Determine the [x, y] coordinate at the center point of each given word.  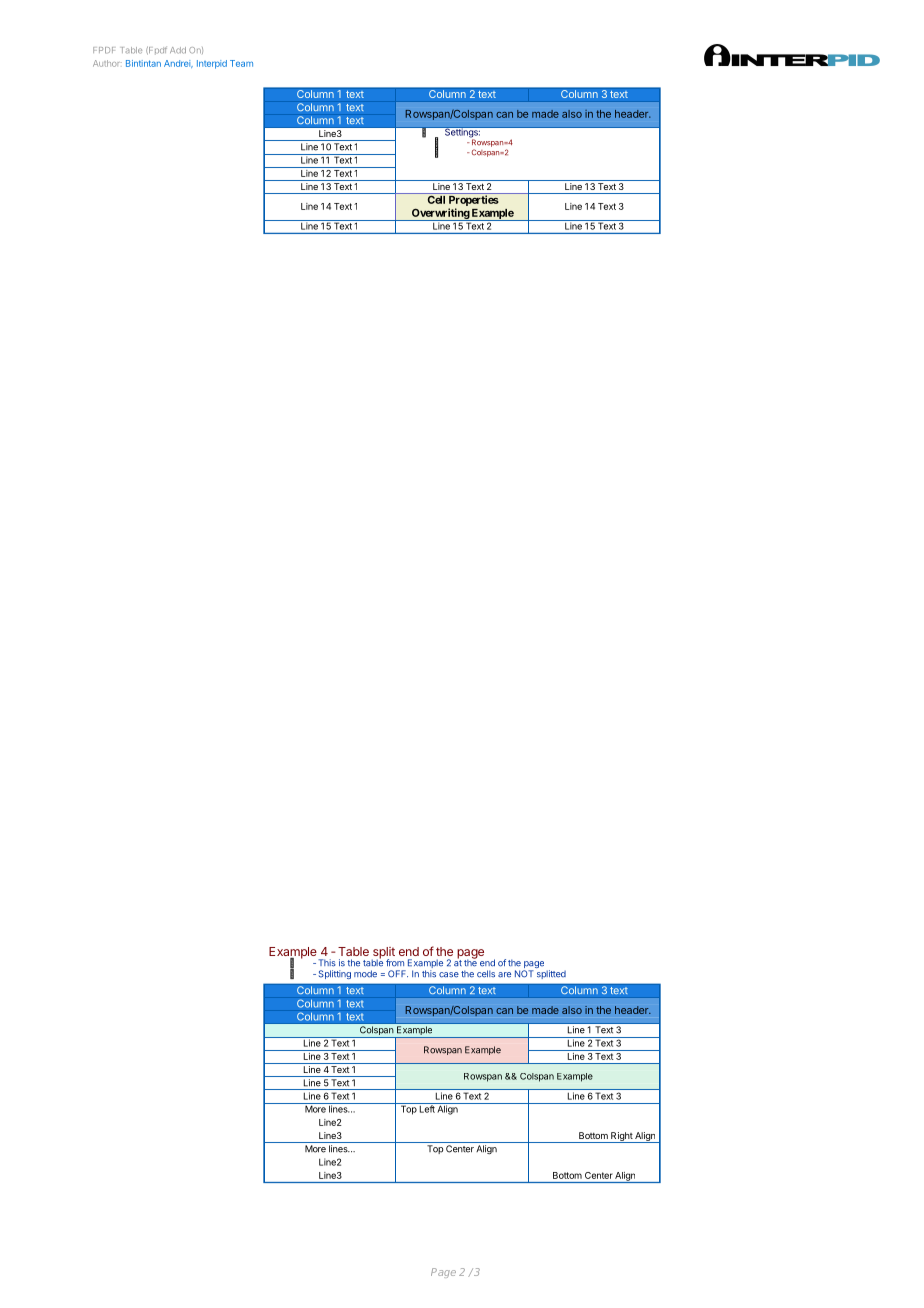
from [395, 963]
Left [426, 1108]
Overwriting [440, 214]
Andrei [178, 64]
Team [241, 63]
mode [365, 974]
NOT [524, 974]
